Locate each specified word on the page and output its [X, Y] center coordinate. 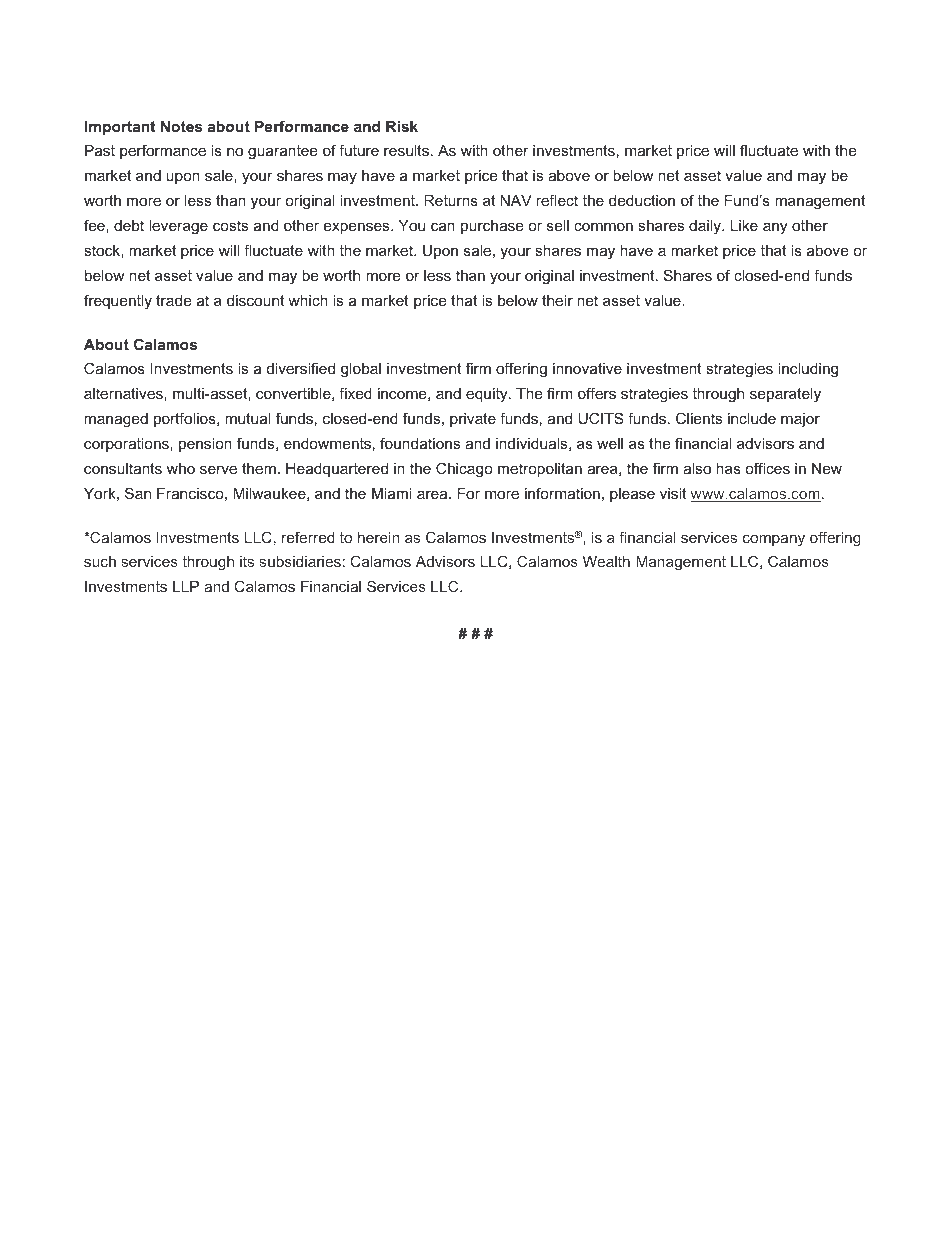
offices [767, 468]
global [361, 370]
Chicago [464, 470]
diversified [301, 368]
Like [744, 225]
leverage [178, 227]
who [181, 468]
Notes [181, 126]
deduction [642, 200]
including [808, 370]
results [406, 150]
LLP [186, 586]
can [443, 226]
